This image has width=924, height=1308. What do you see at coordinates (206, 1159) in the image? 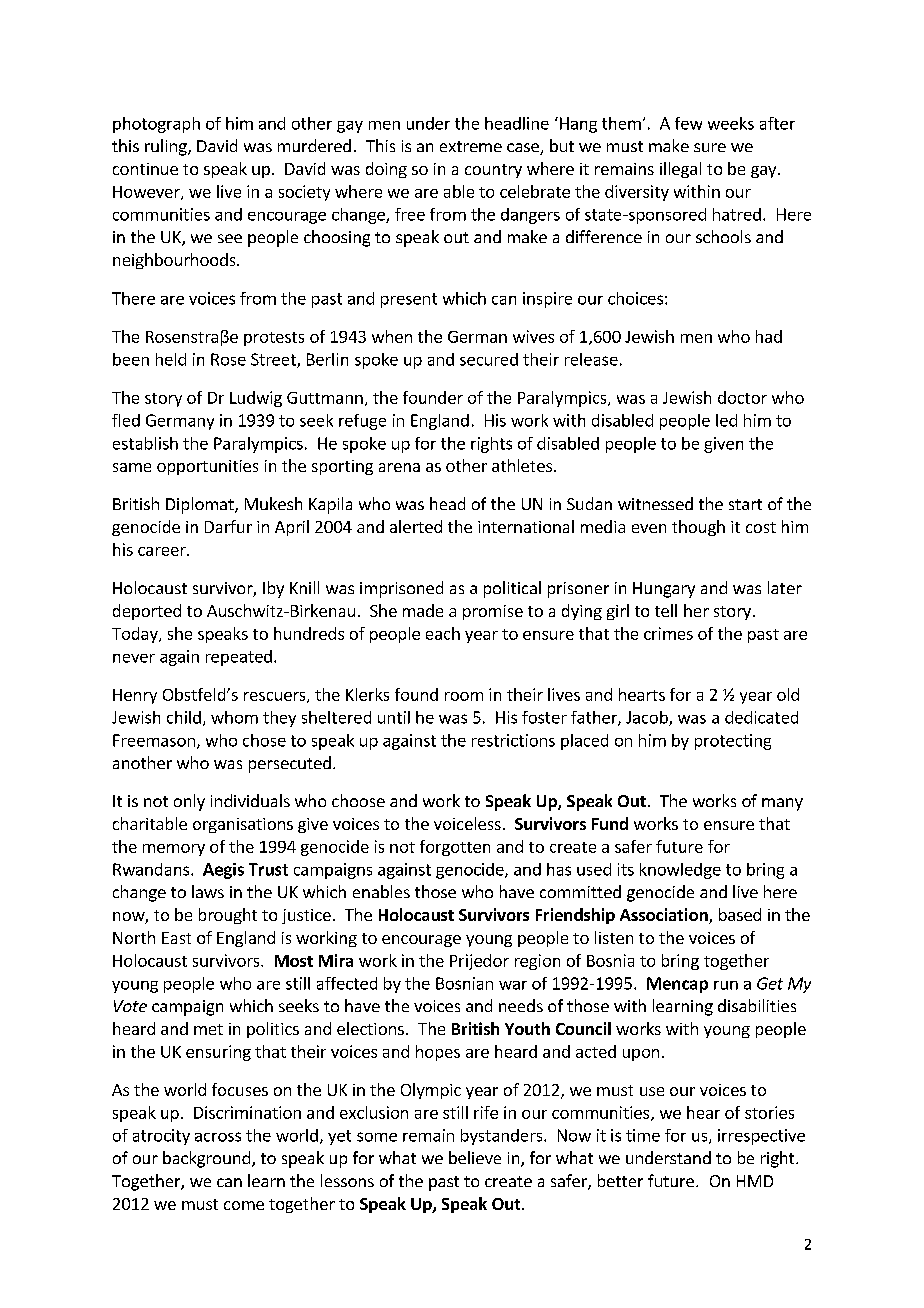
I see `background` at bounding box center [206, 1159].
